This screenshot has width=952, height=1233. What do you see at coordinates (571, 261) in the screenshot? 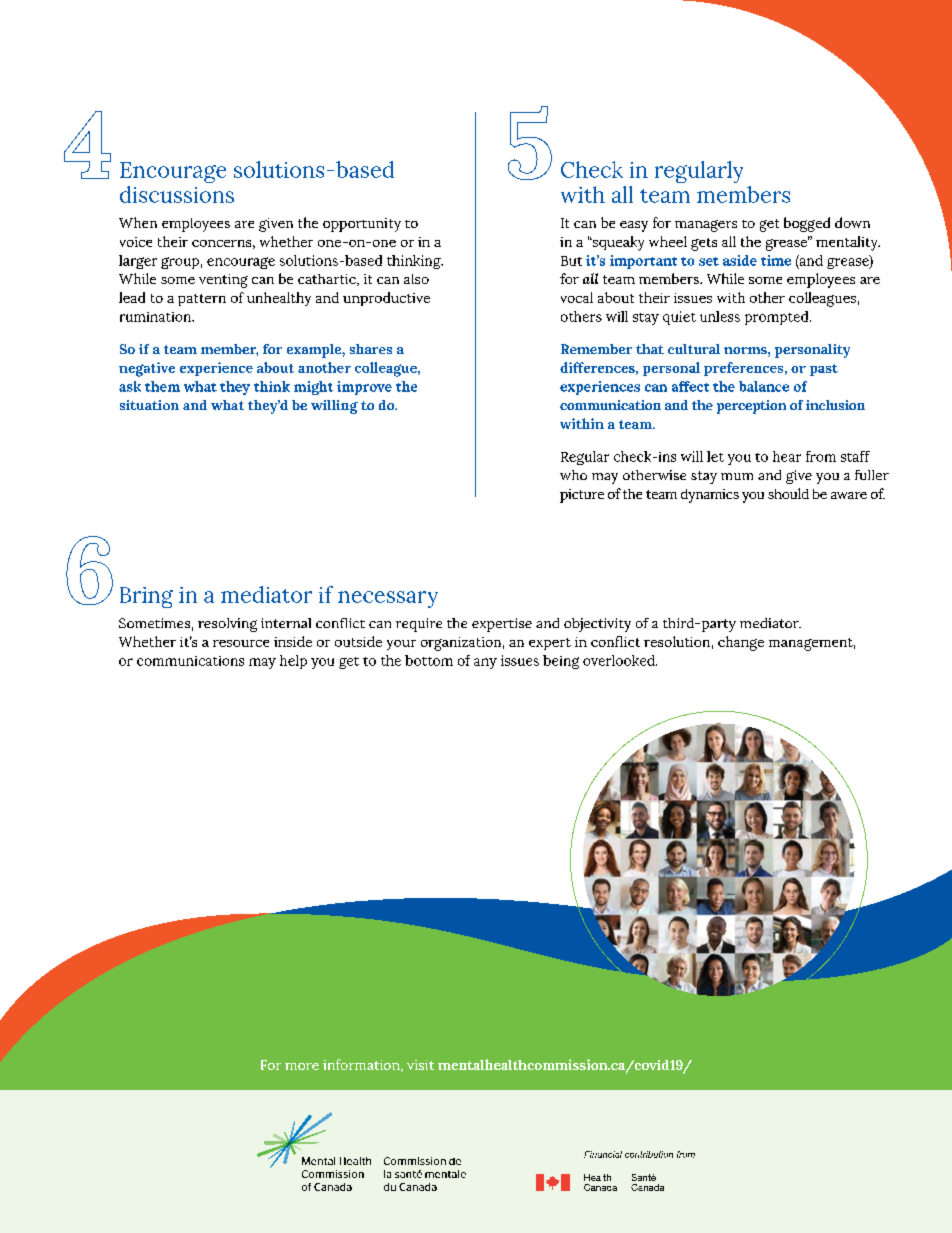
I see `But` at bounding box center [571, 261].
